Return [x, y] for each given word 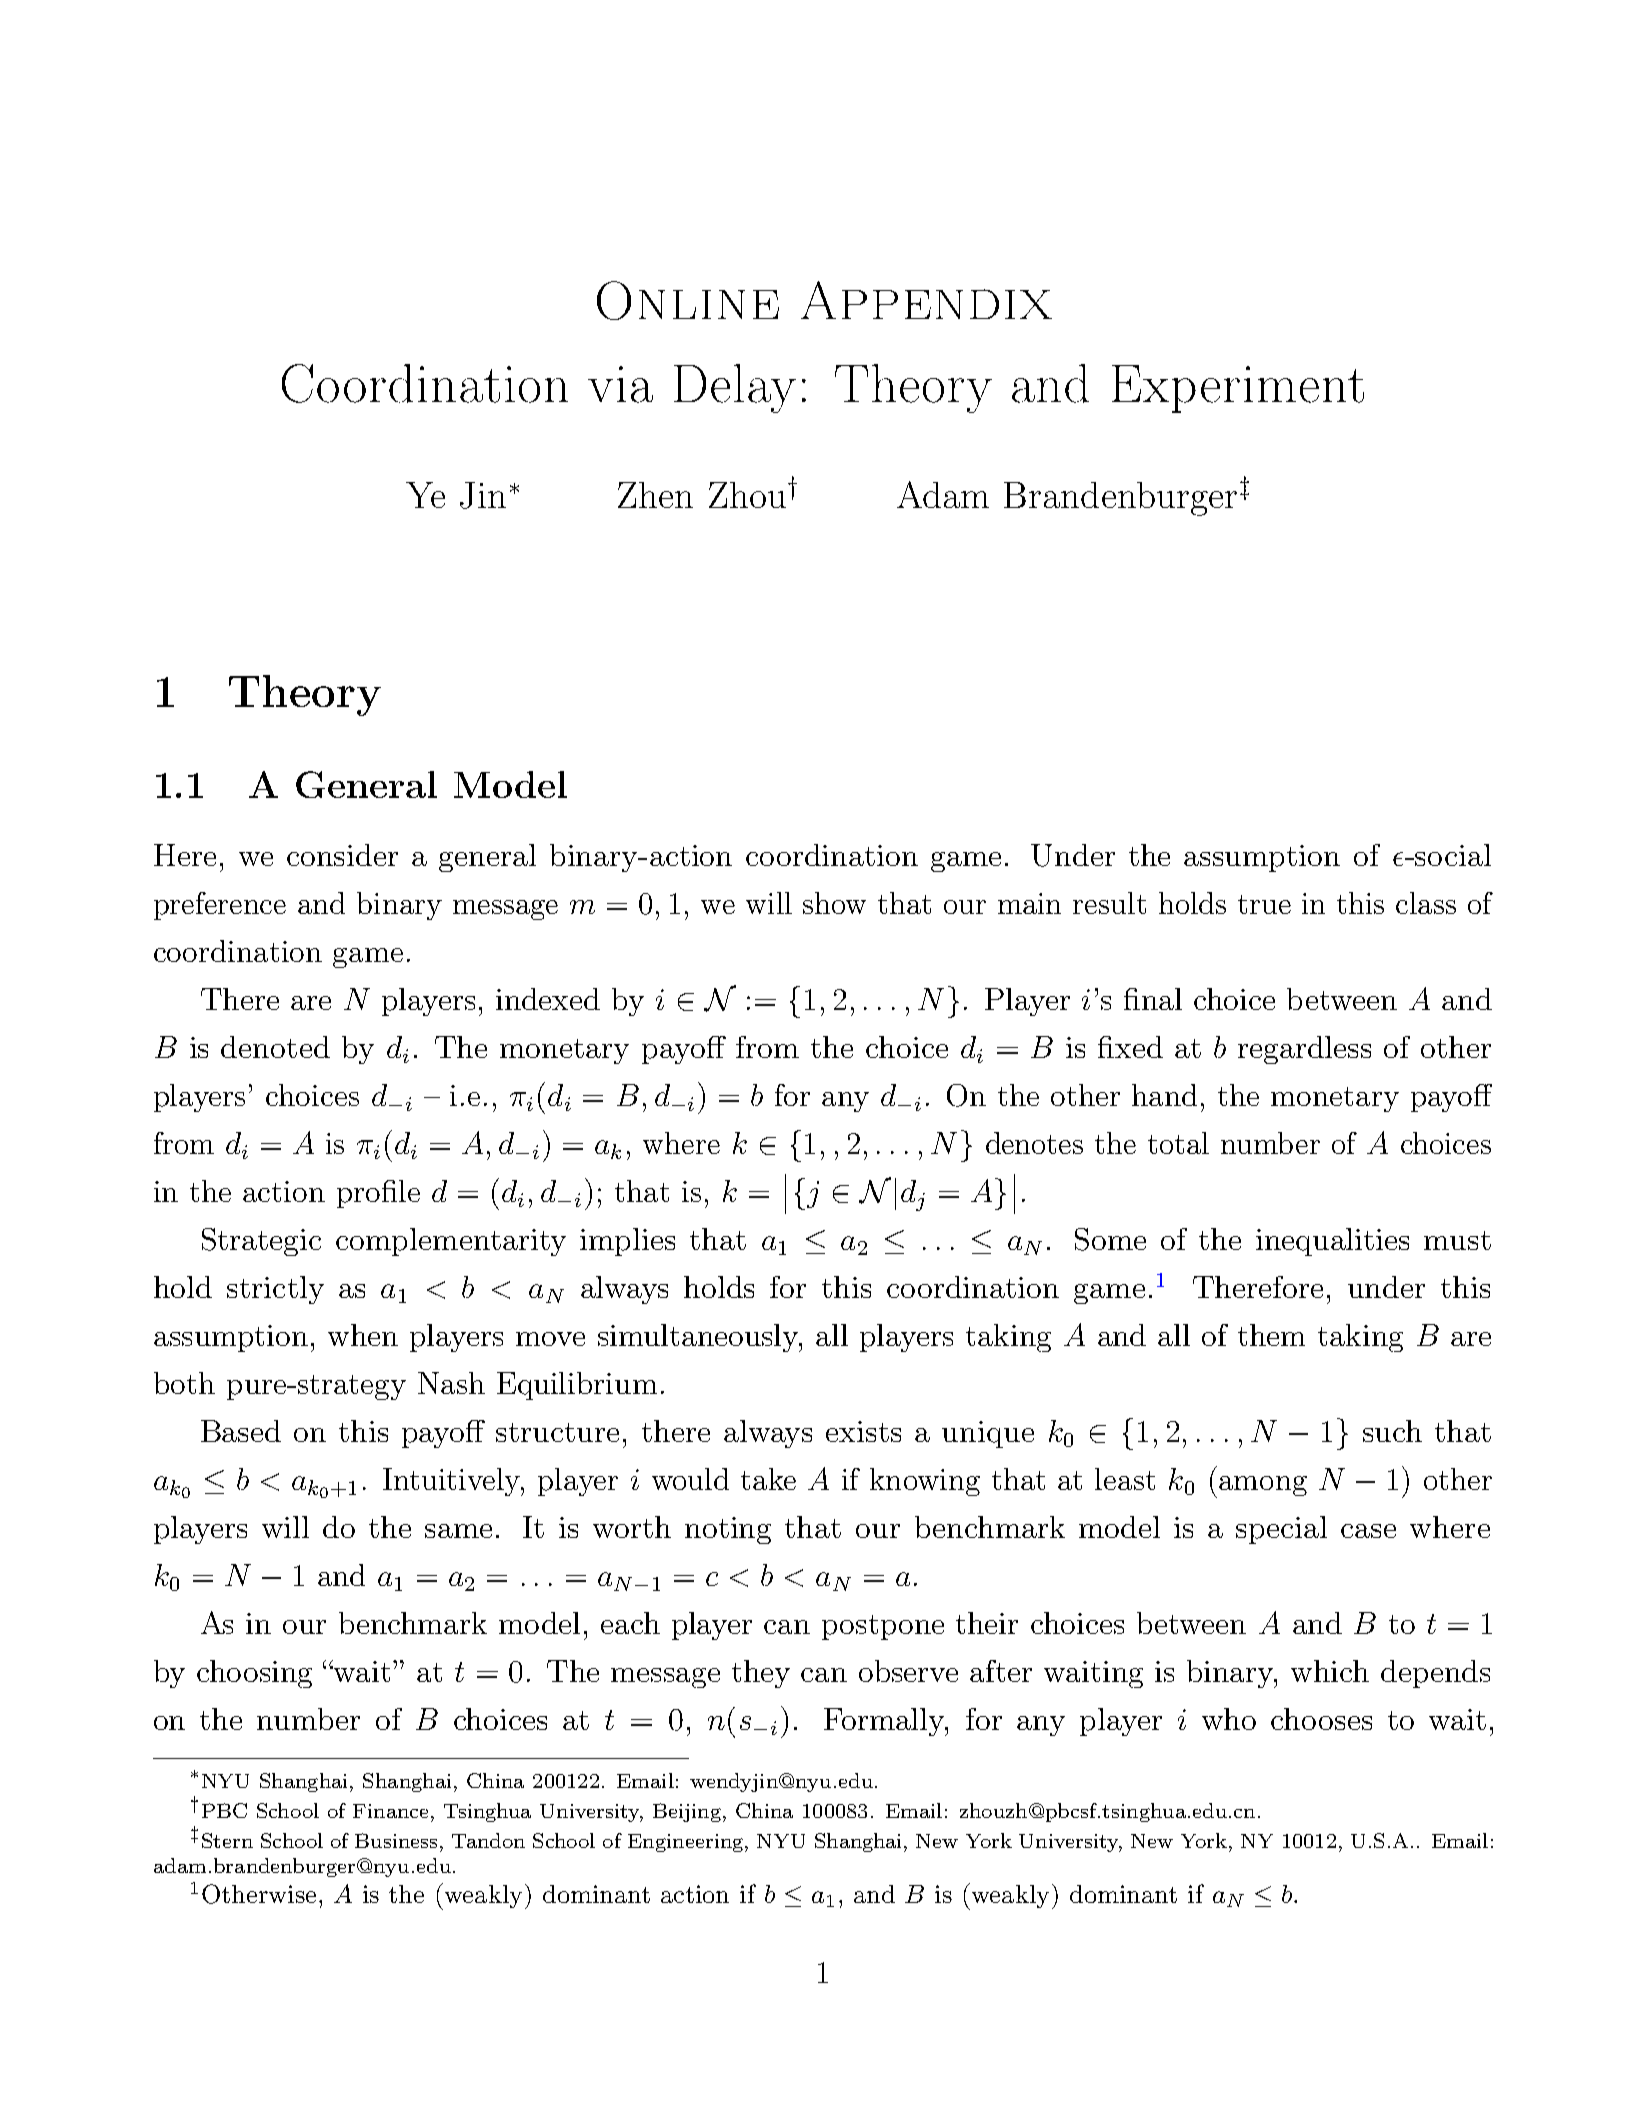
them [1271, 1335]
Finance [390, 1811]
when [363, 1335]
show [834, 903]
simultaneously [699, 1338]
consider [342, 855]
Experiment [1238, 389]
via [620, 384]
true [1264, 904]
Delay [735, 388]
